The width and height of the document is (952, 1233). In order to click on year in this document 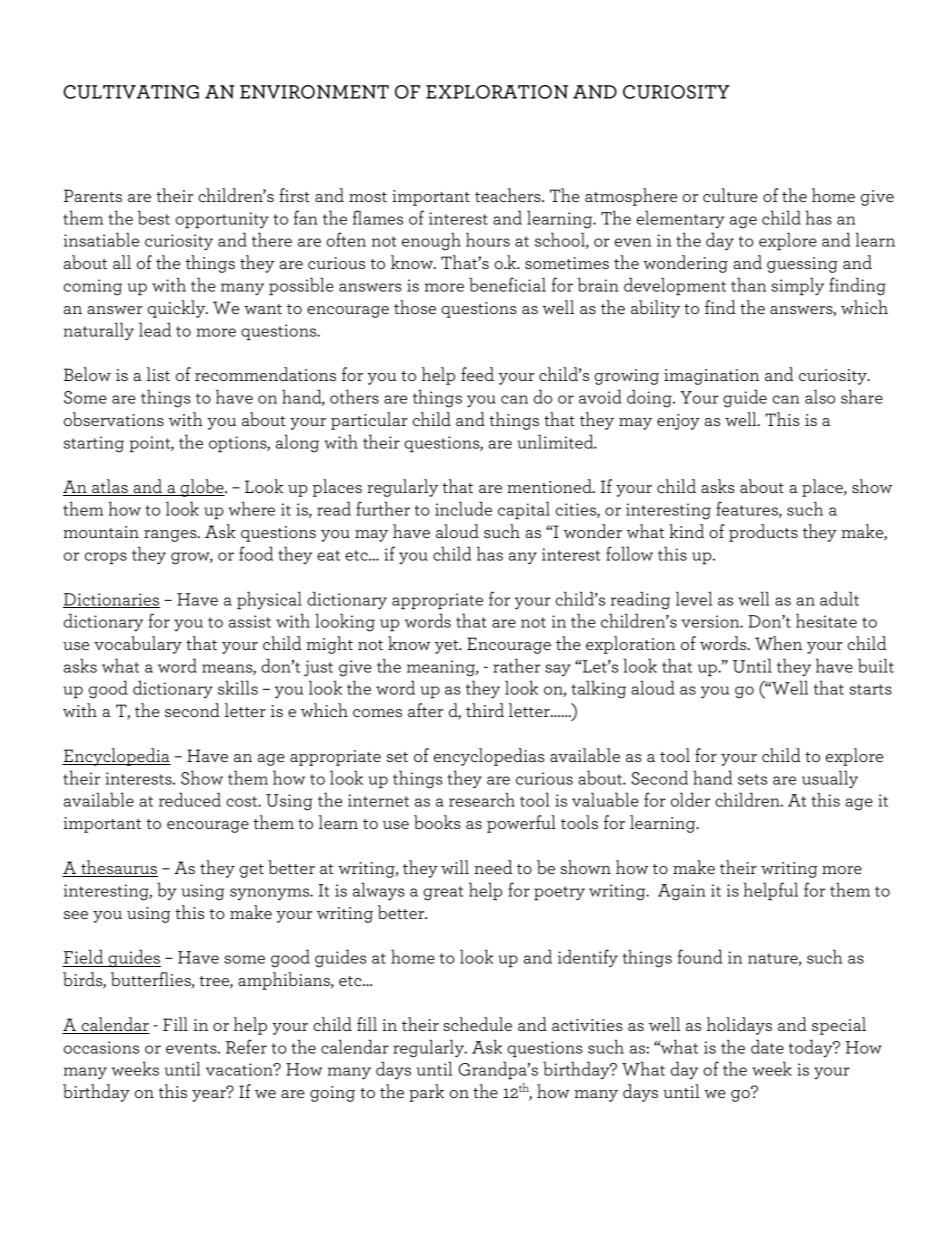, I will do `click(210, 1095)`.
